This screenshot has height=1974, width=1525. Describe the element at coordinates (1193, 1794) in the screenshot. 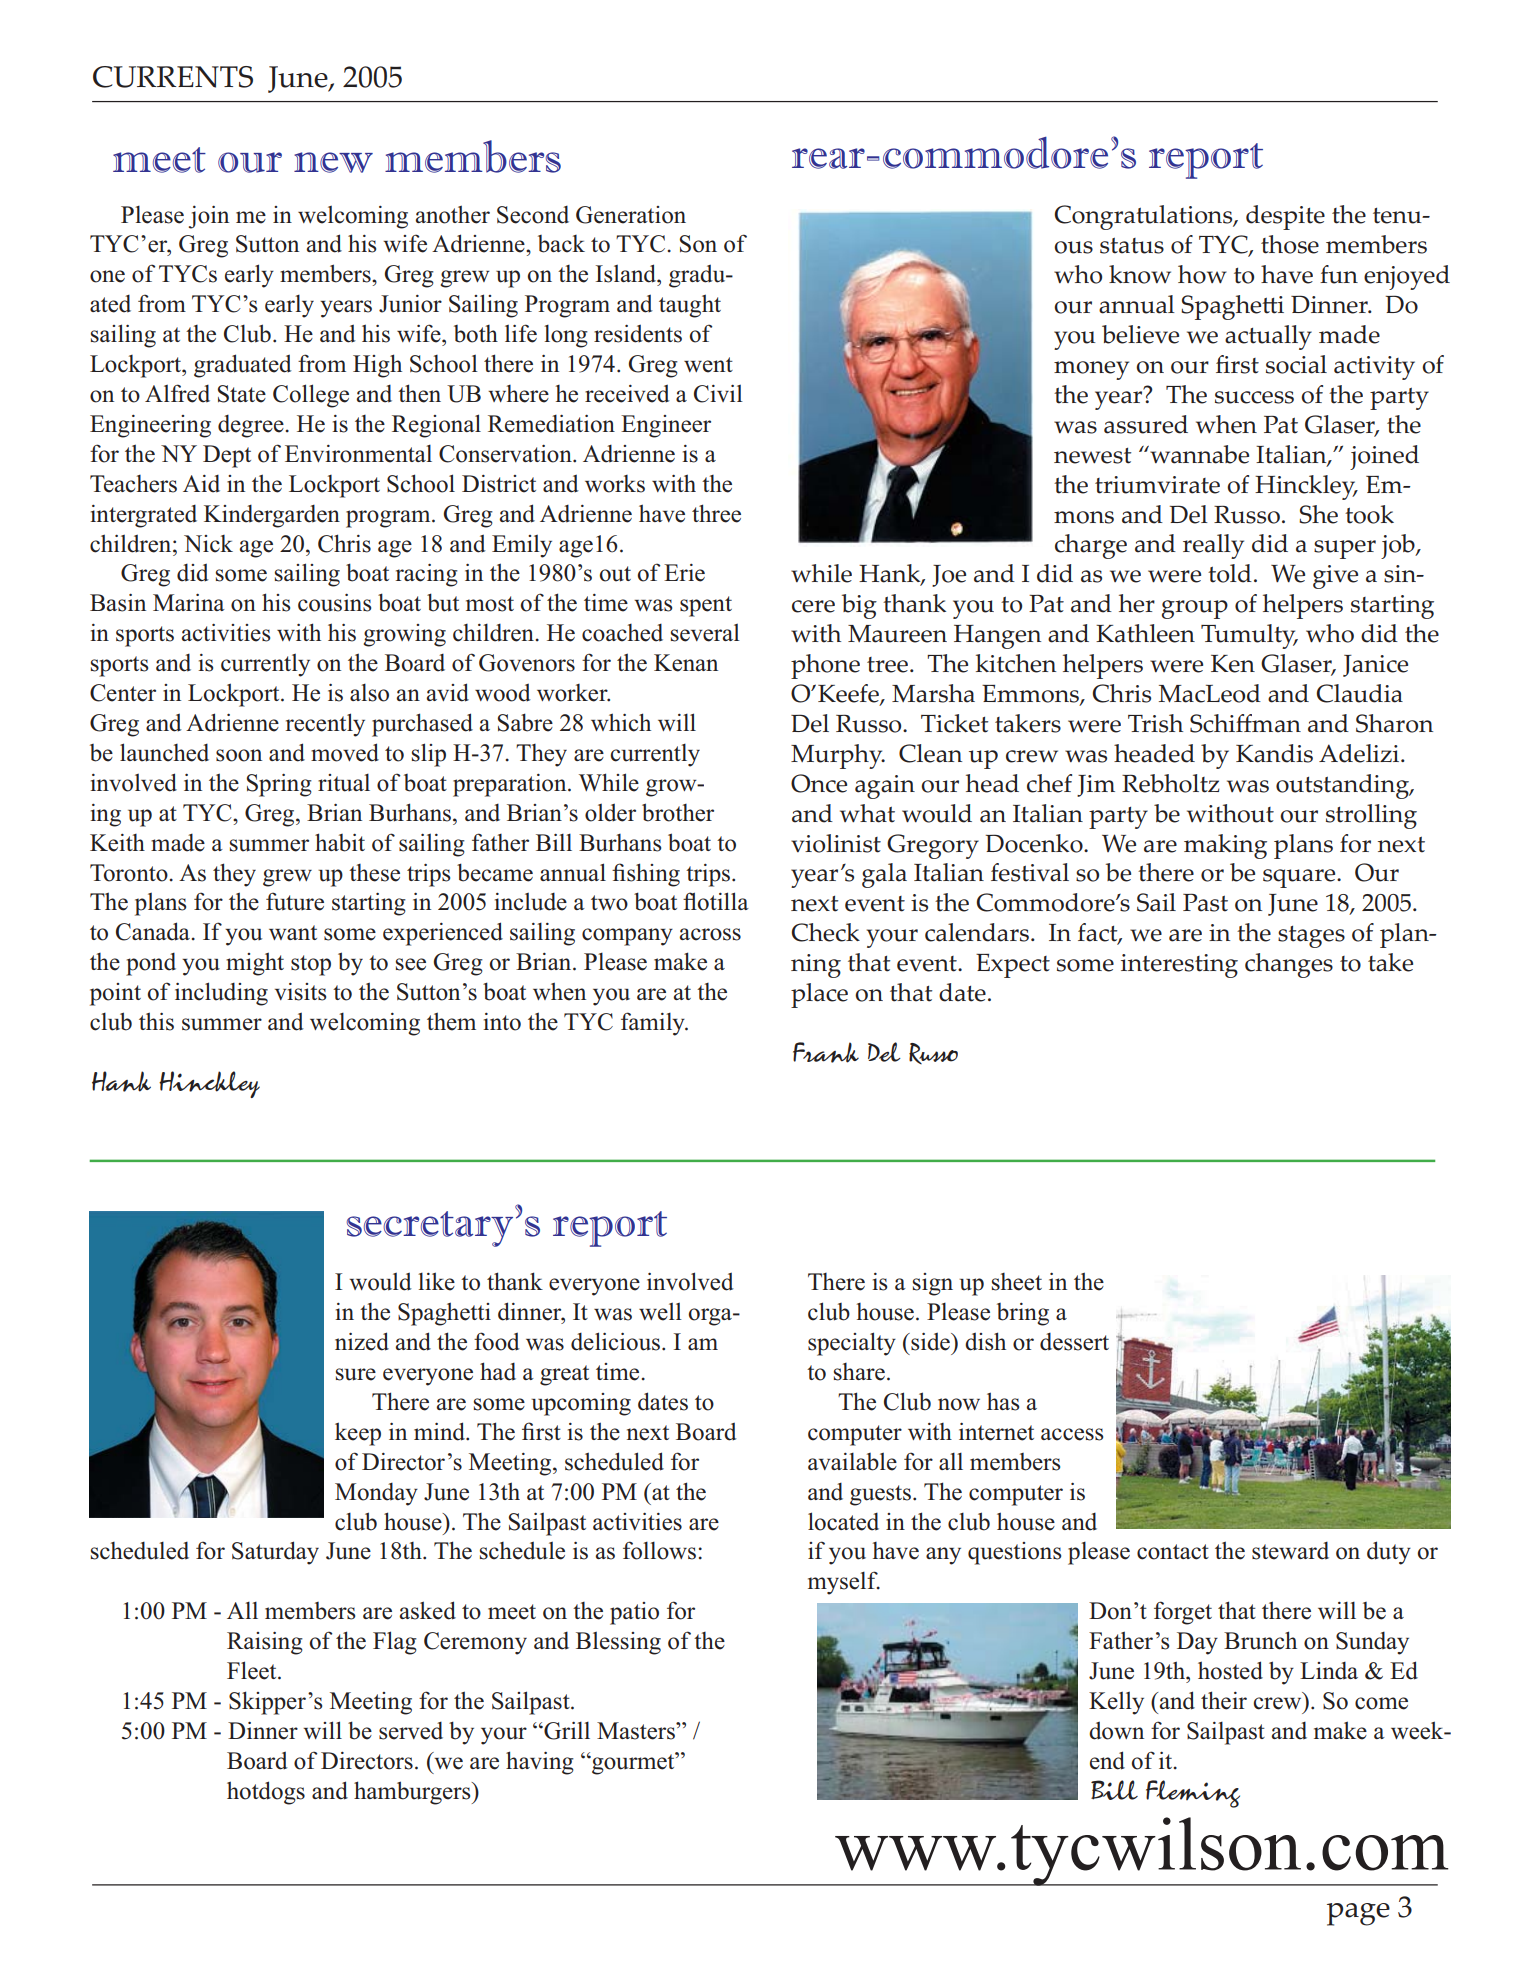

I see `Fleming` at that location.
